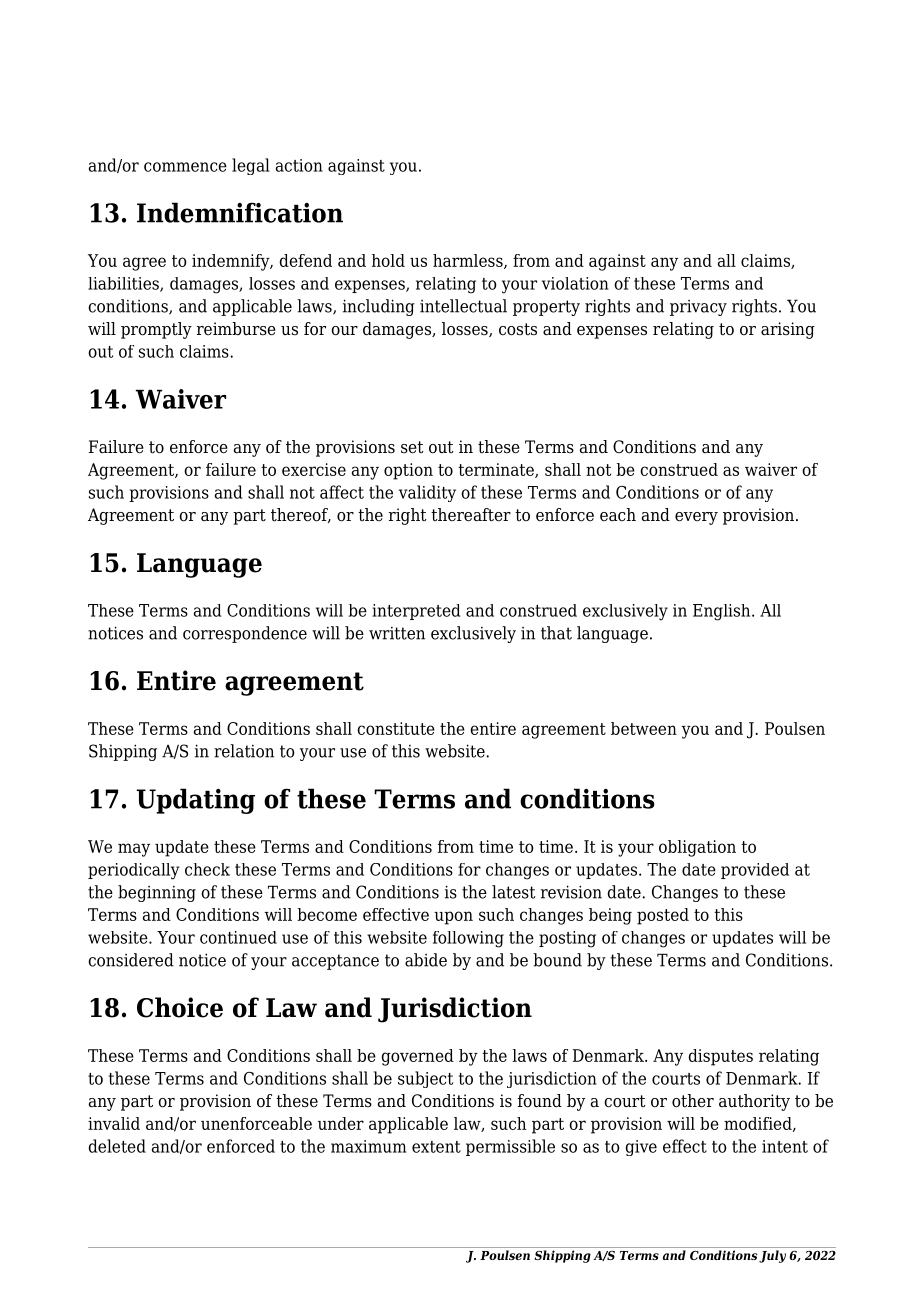 The height and width of the screenshot is (1308, 924). Describe the element at coordinates (469, 261) in the screenshot. I see `harmless` at that location.
